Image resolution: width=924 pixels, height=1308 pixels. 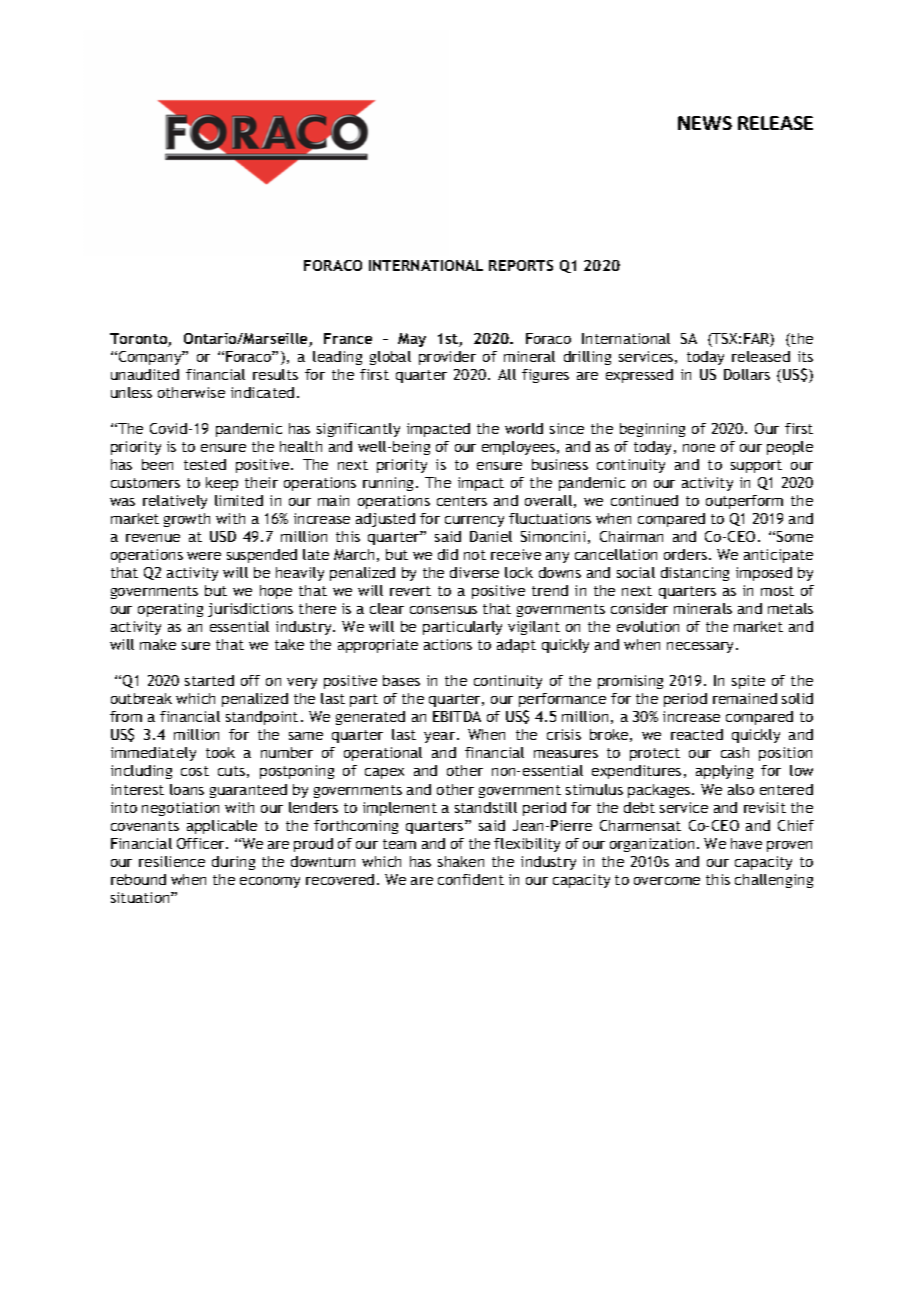 I want to click on France, so click(x=348, y=338).
